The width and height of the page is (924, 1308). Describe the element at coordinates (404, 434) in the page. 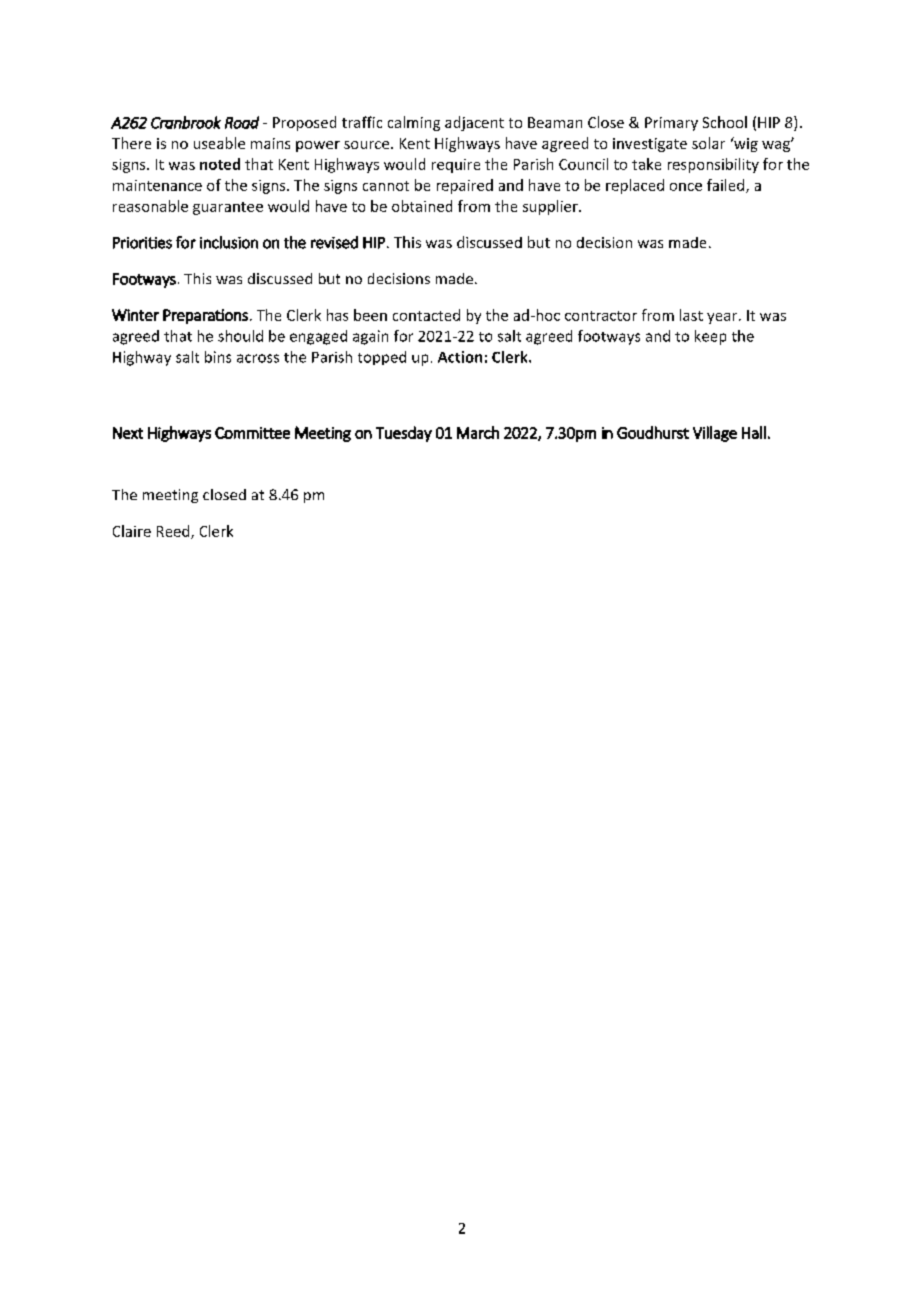

I see `Tuesday` at that location.
